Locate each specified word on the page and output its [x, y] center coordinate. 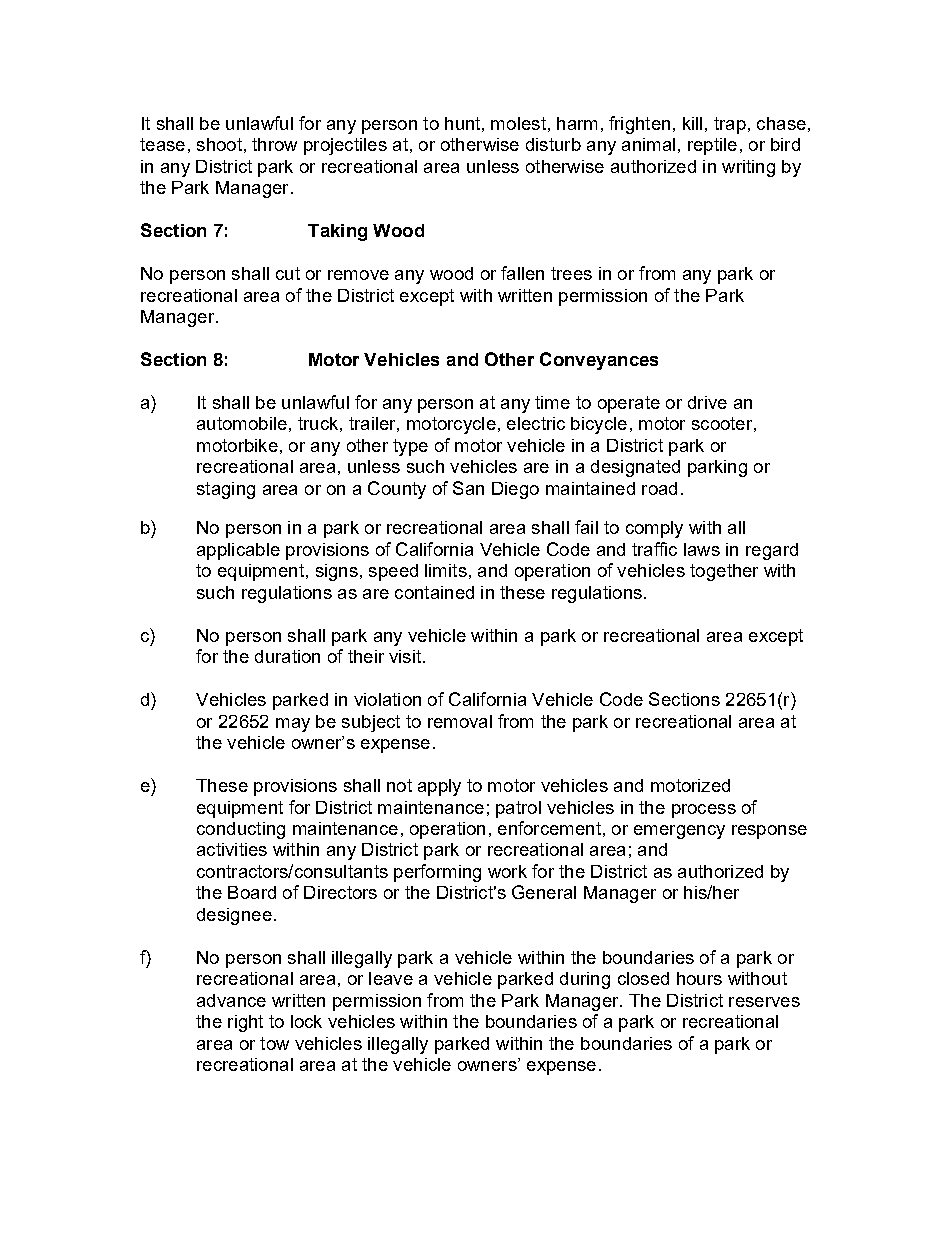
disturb [553, 144]
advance [231, 1000]
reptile [712, 146]
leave [391, 978]
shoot [219, 144]
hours [699, 978]
